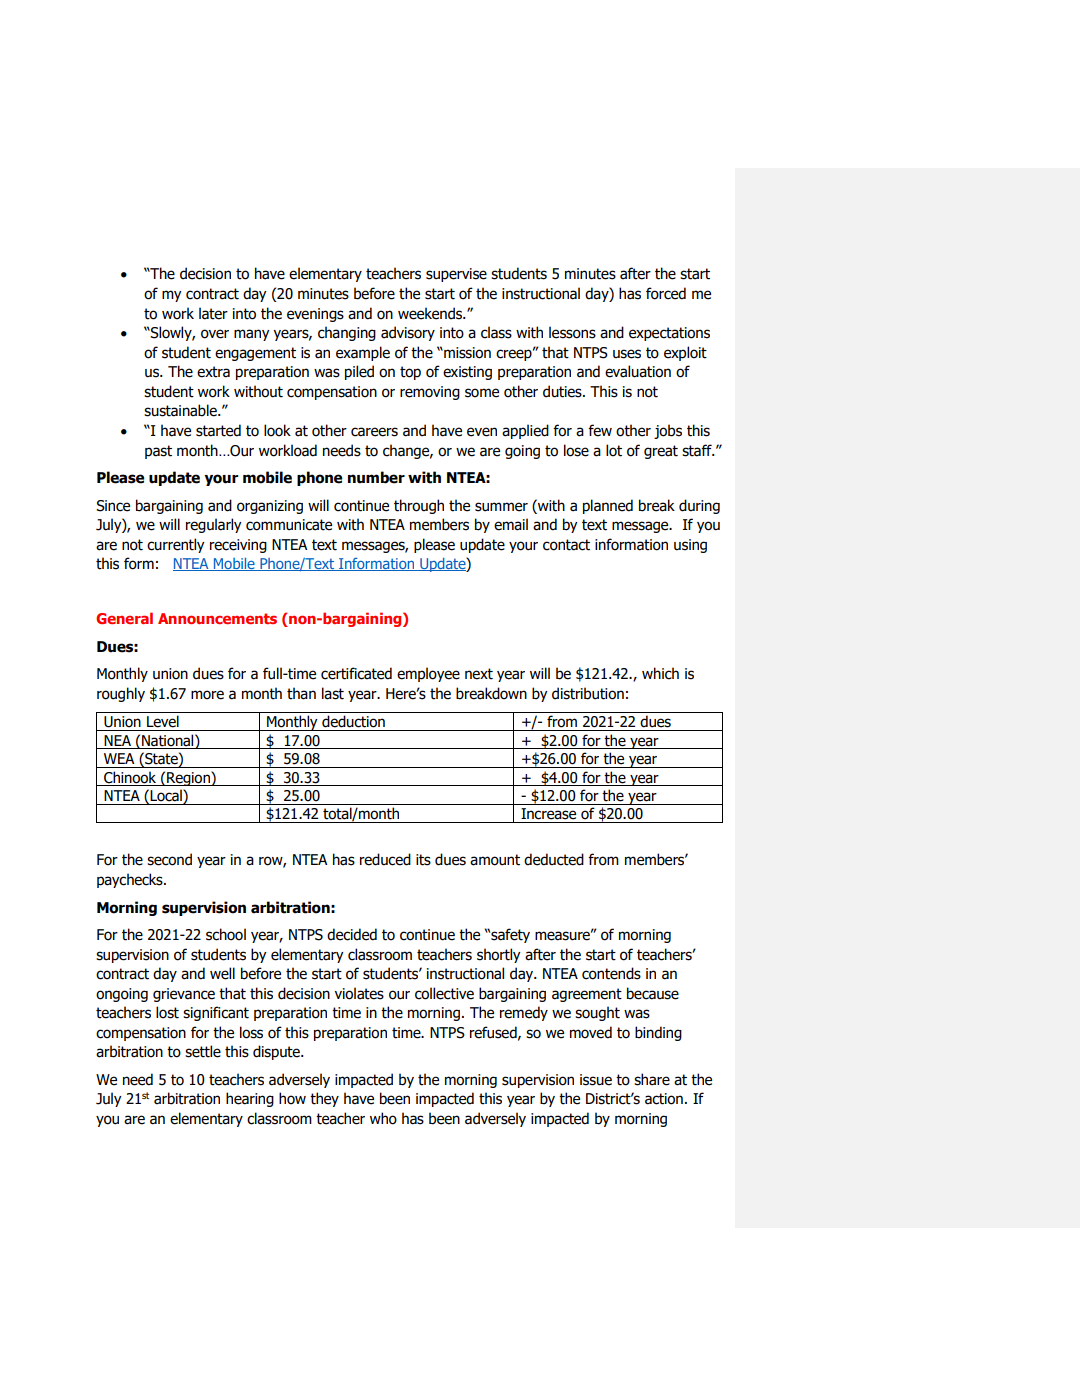 This screenshot has height=1397, width=1080. Describe the element at coordinates (203, 1051) in the screenshot. I see `settle` at that location.
